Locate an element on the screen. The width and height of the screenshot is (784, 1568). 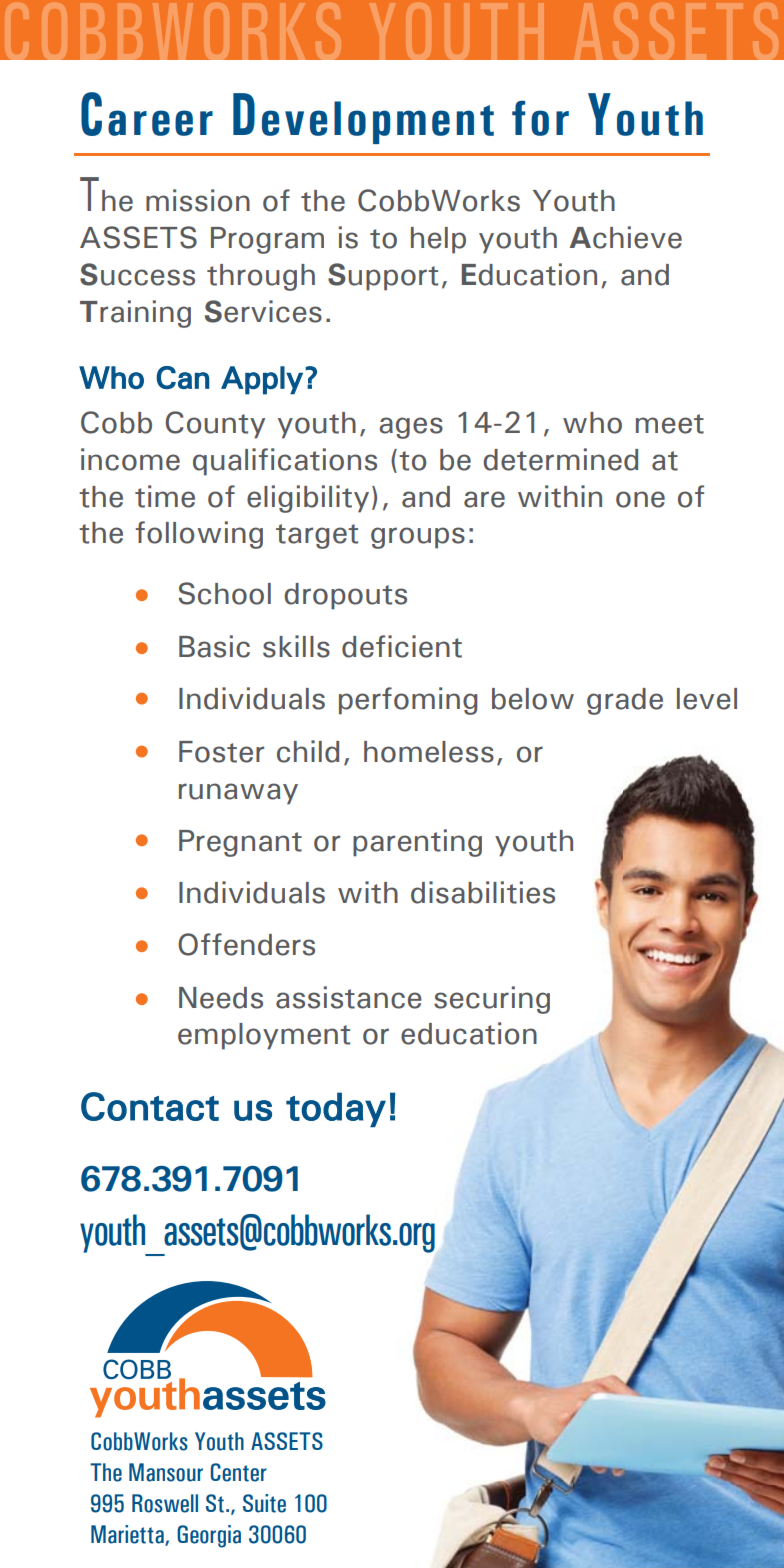
employment is located at coordinates (264, 1036).
